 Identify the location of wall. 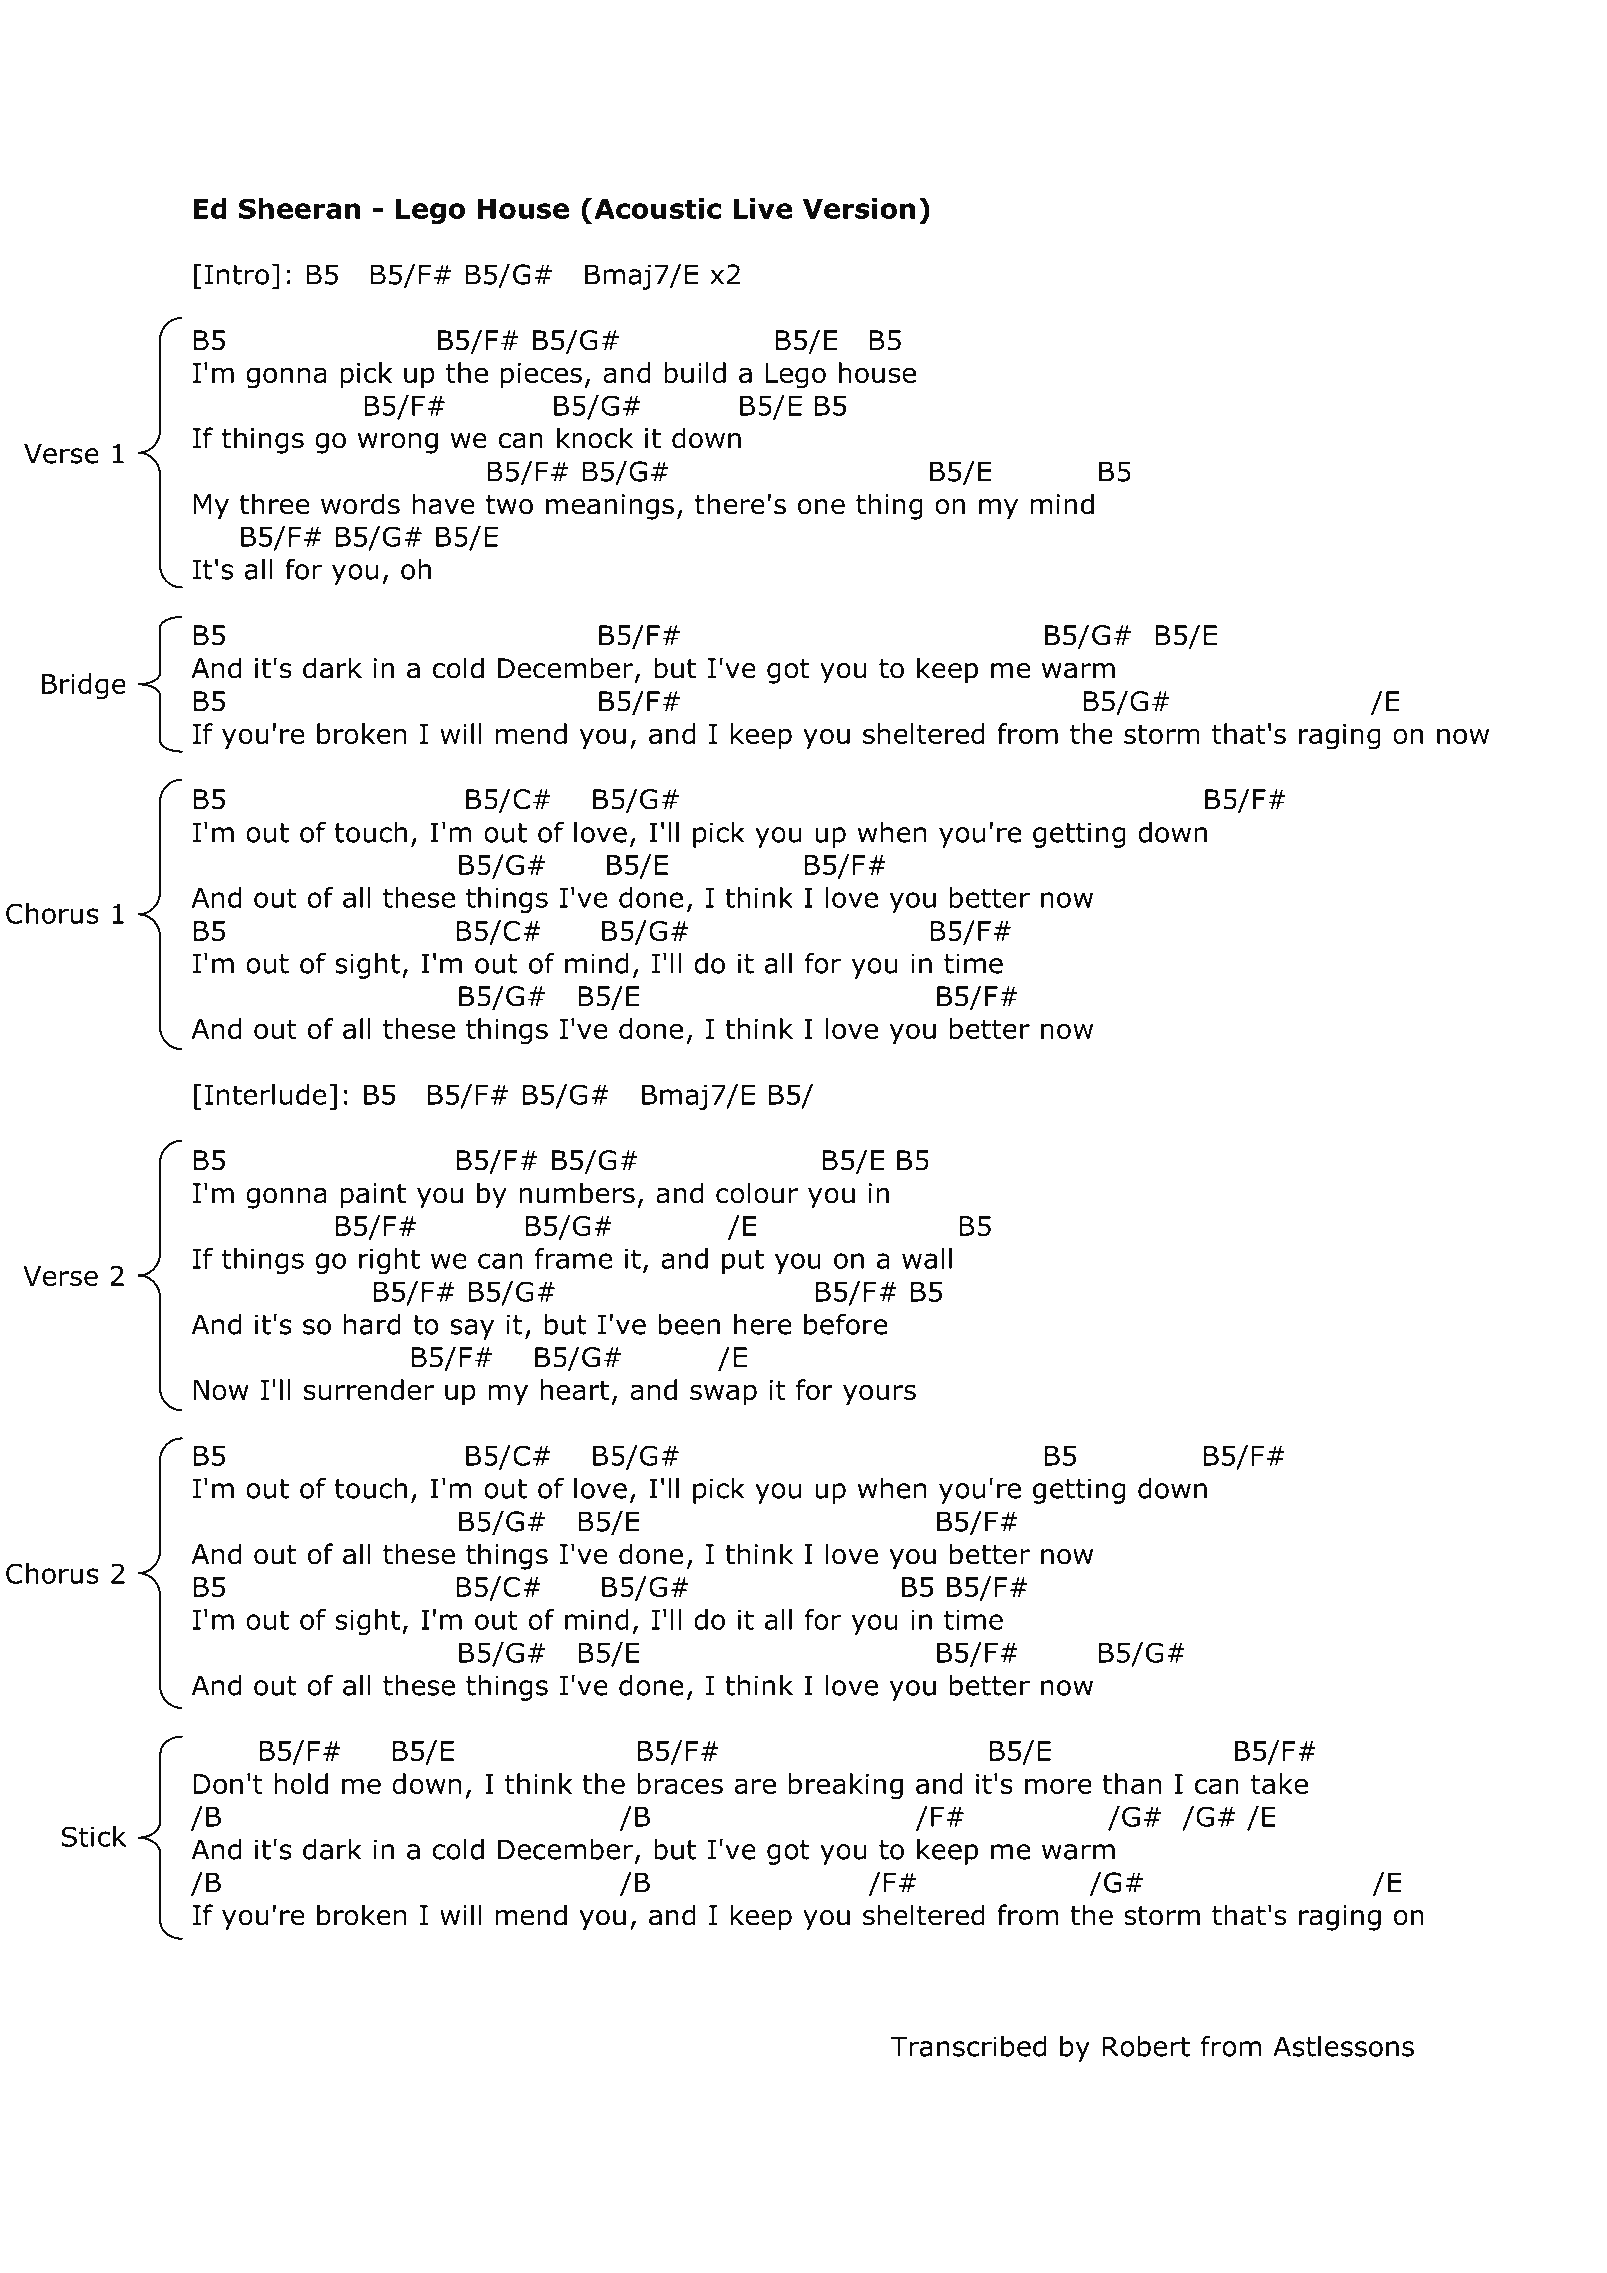
(927, 1258).
